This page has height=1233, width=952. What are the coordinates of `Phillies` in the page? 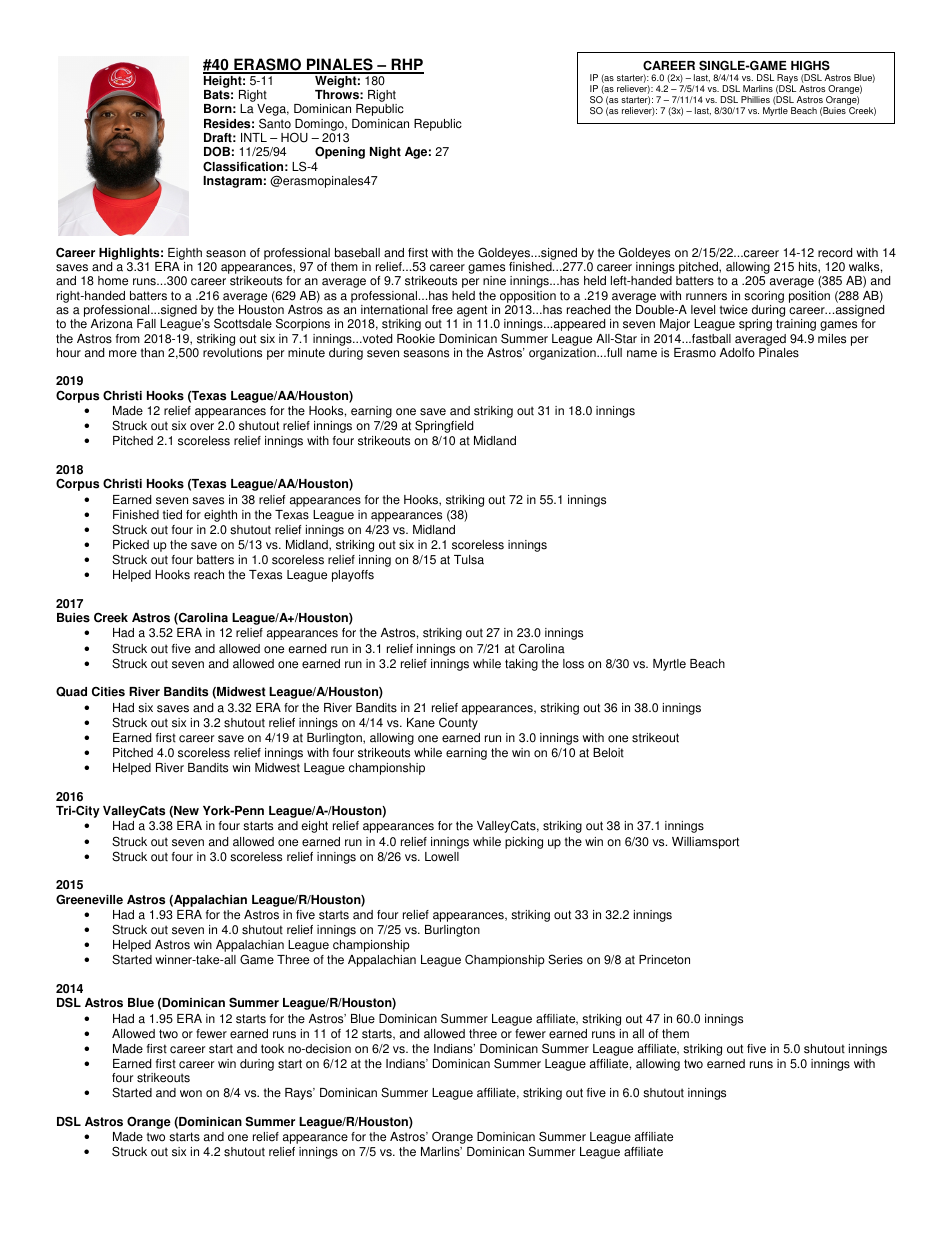 It's located at (755, 99).
